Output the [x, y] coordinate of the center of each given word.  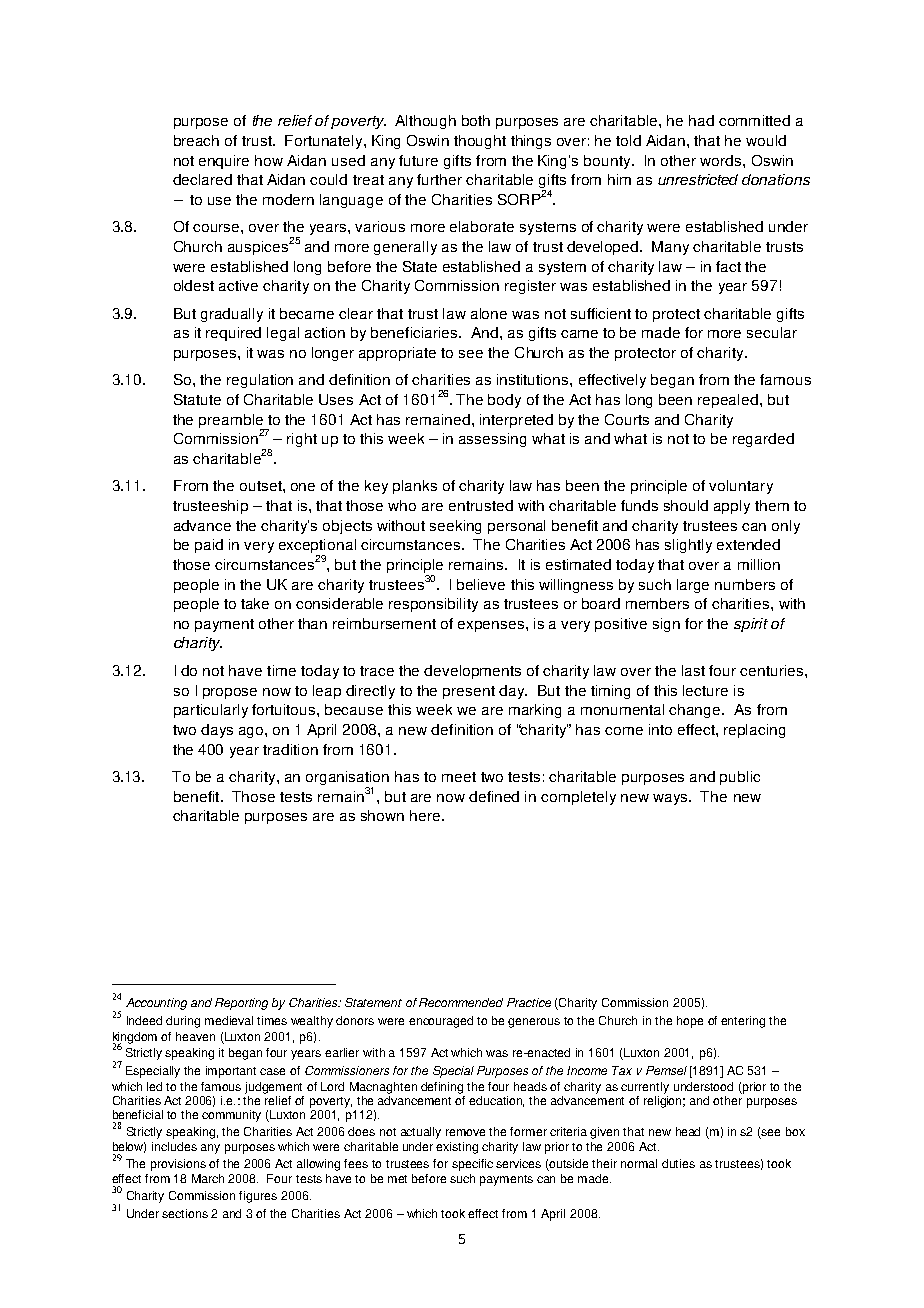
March [208, 1178]
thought [480, 142]
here [426, 815]
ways [671, 799]
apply [732, 507]
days [217, 731]
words [722, 160]
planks [415, 487]
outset [262, 486]
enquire [224, 162]
